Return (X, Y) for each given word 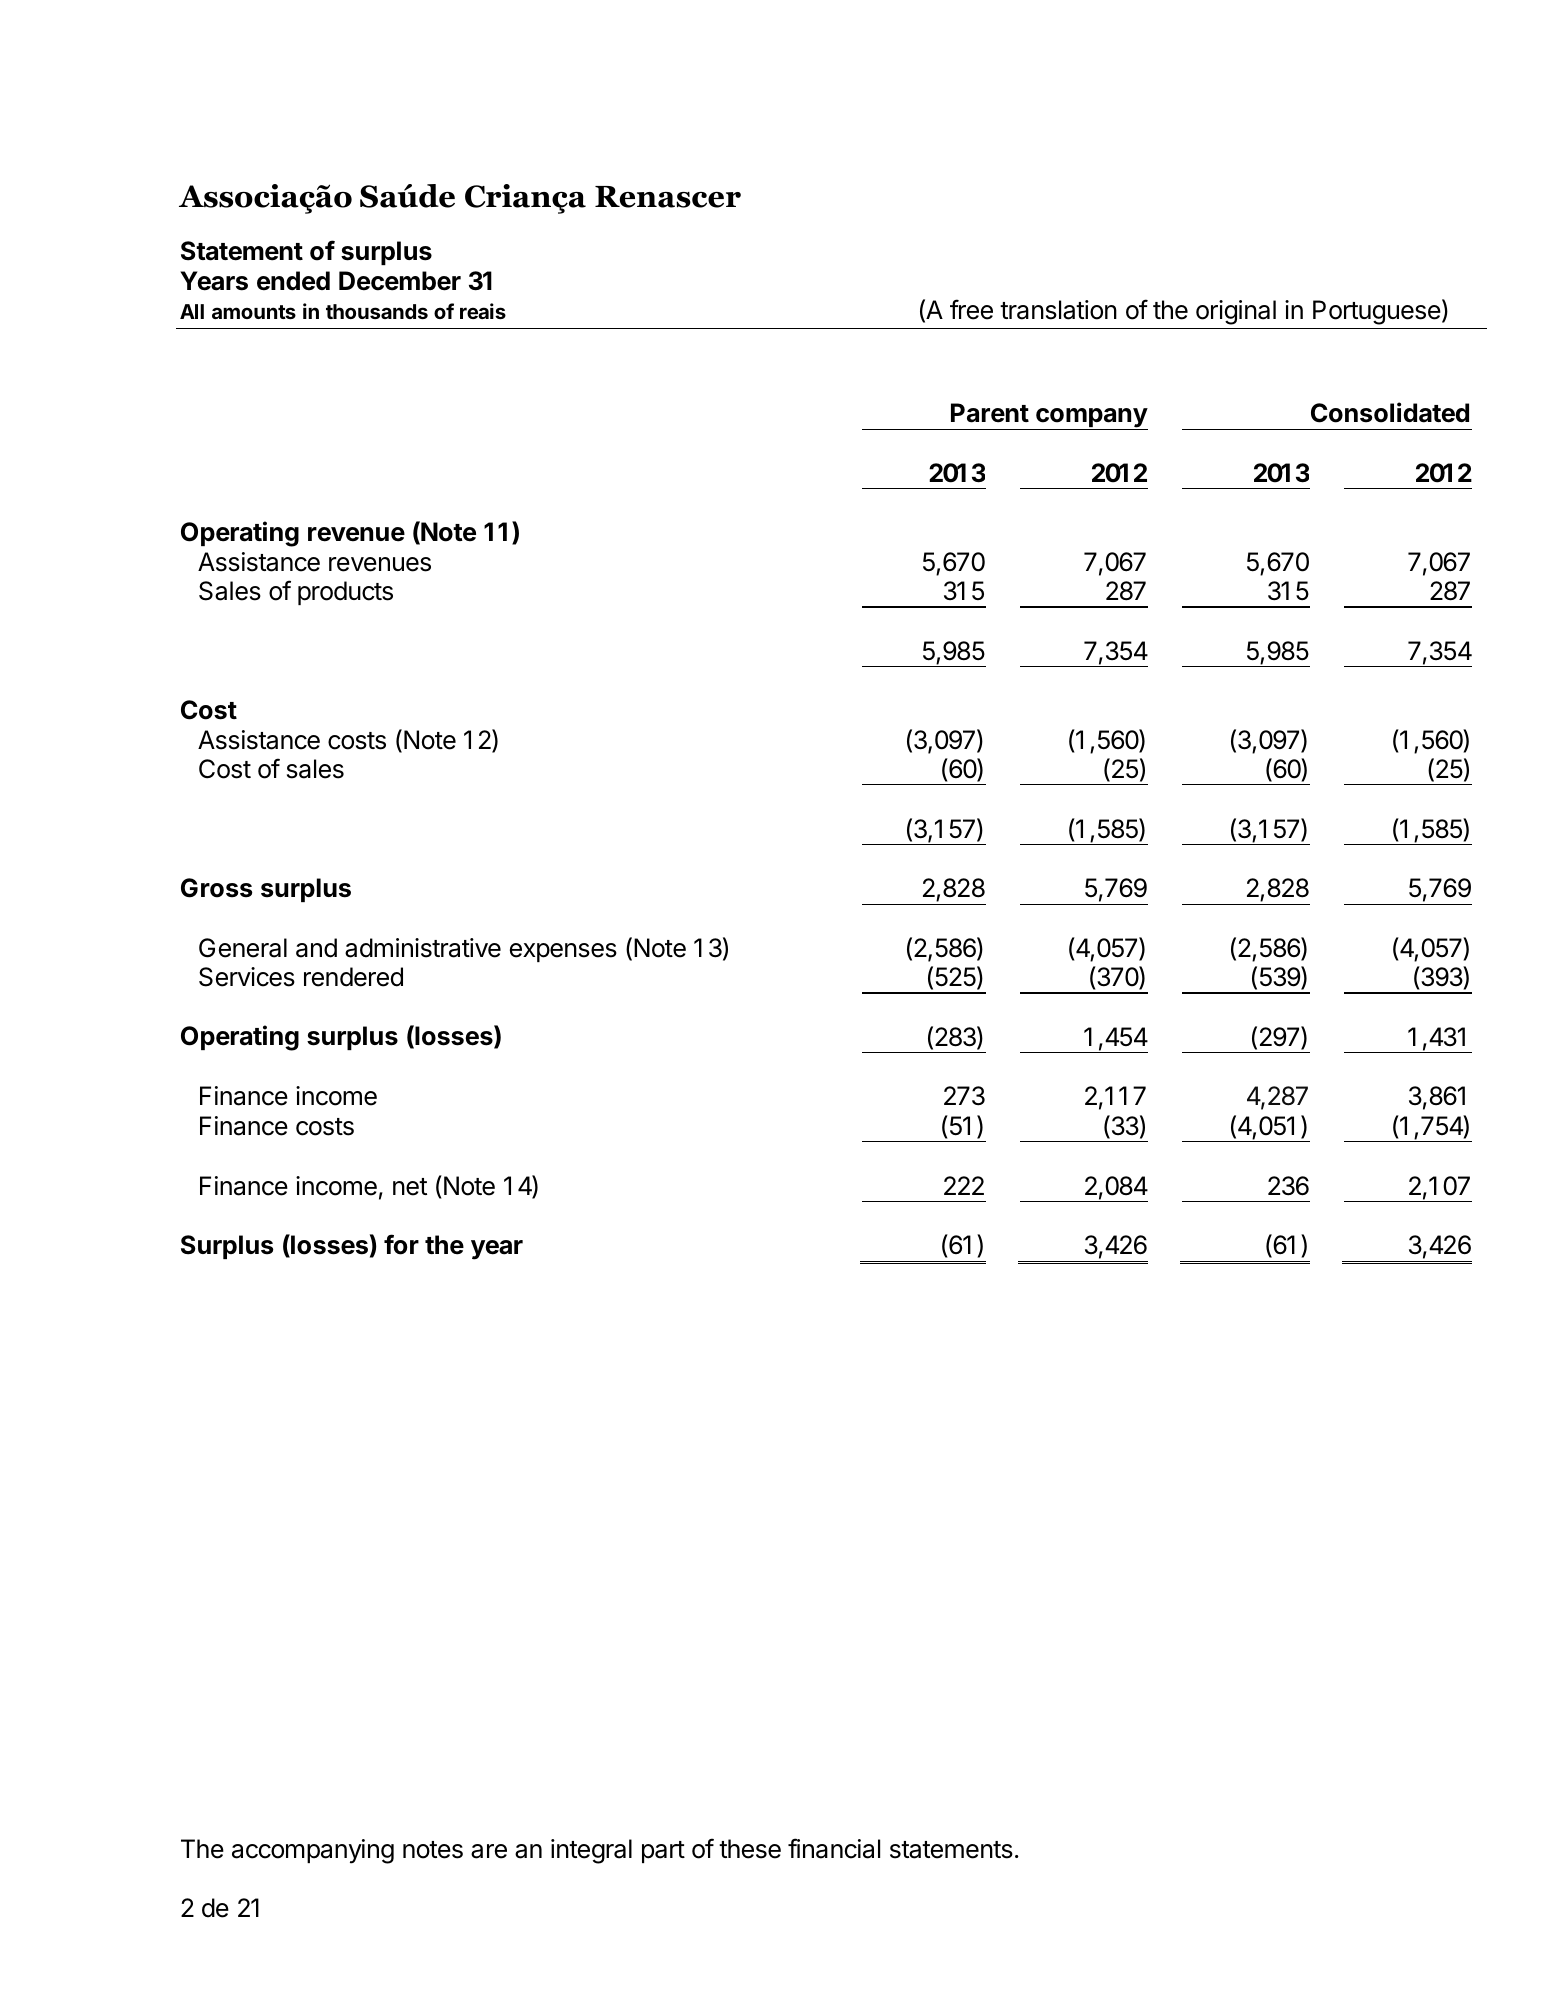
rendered (353, 977)
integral (591, 1851)
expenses (563, 952)
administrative (423, 948)
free (971, 309)
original (1236, 312)
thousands (377, 311)
